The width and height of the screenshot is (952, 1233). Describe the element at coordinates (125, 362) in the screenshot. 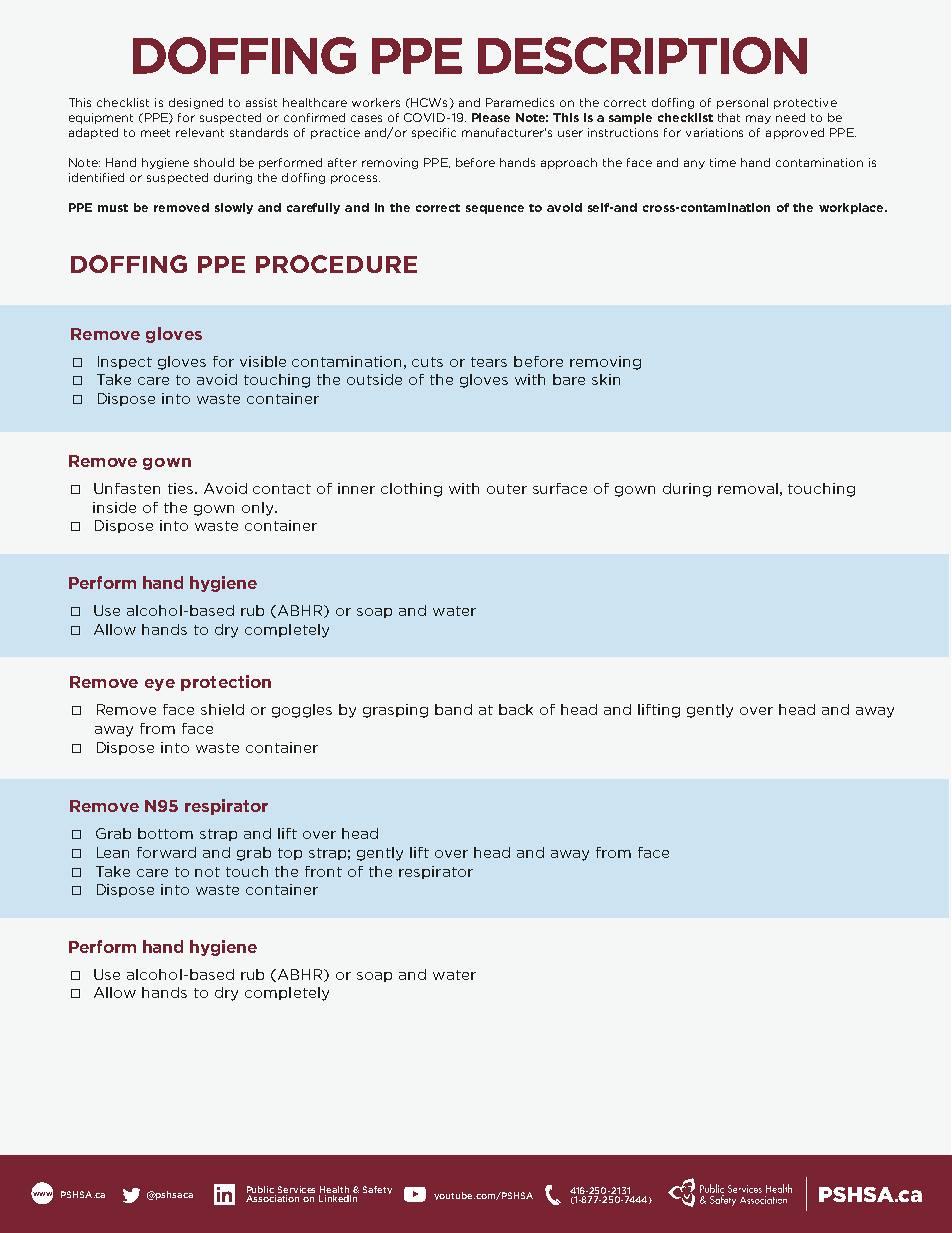

I see `Inspect` at that location.
